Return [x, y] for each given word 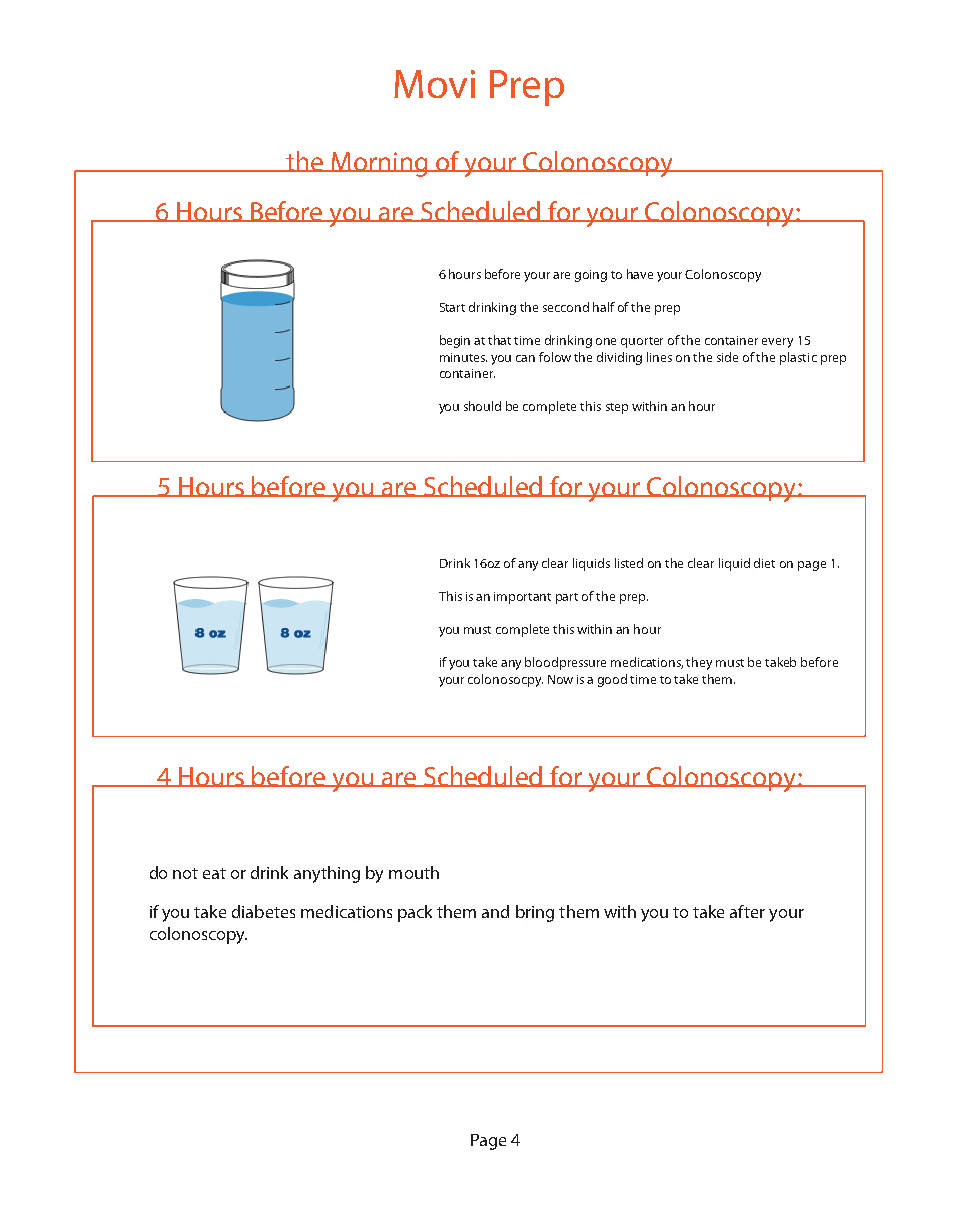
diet [764, 563]
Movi [434, 84]
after [747, 911]
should [482, 406]
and [495, 911]
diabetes [263, 911]
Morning [380, 164]
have [640, 274]
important [522, 598]
